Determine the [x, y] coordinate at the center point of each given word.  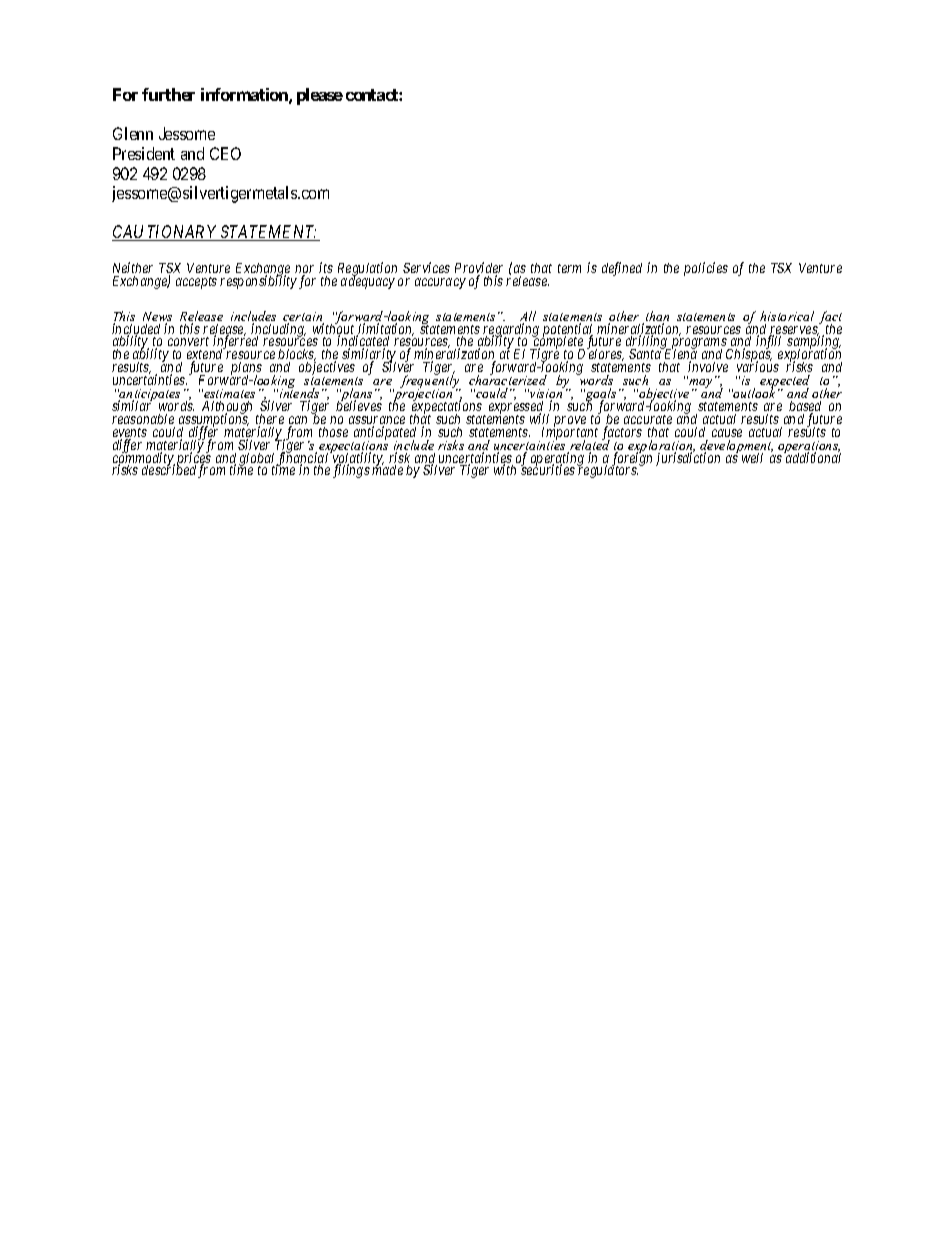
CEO [225, 153]
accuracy [440, 283]
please [320, 96]
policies [706, 269]
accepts [196, 283]
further [168, 94]
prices [194, 459]
